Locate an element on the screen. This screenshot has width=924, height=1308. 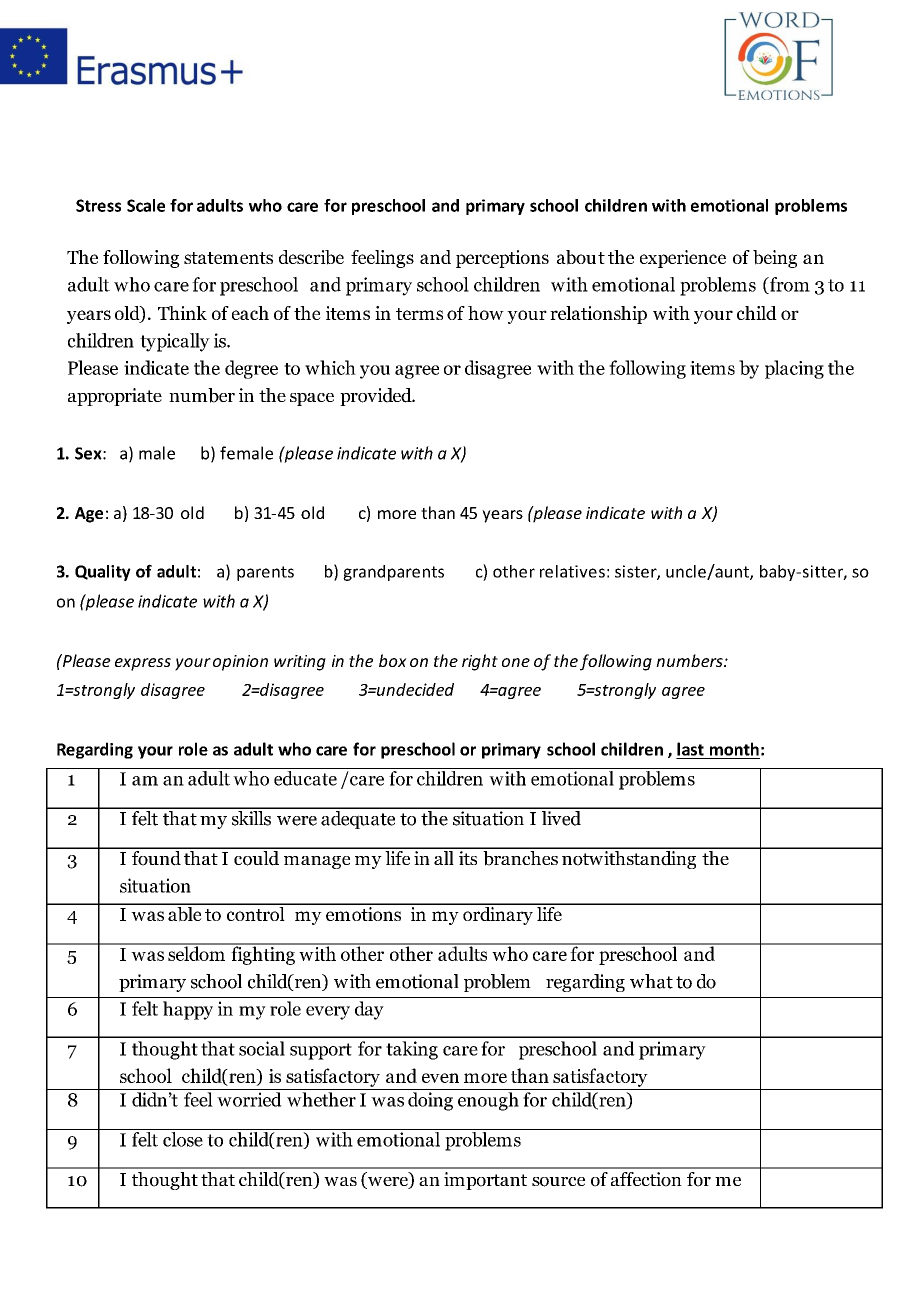
source is located at coordinates (558, 1182).
